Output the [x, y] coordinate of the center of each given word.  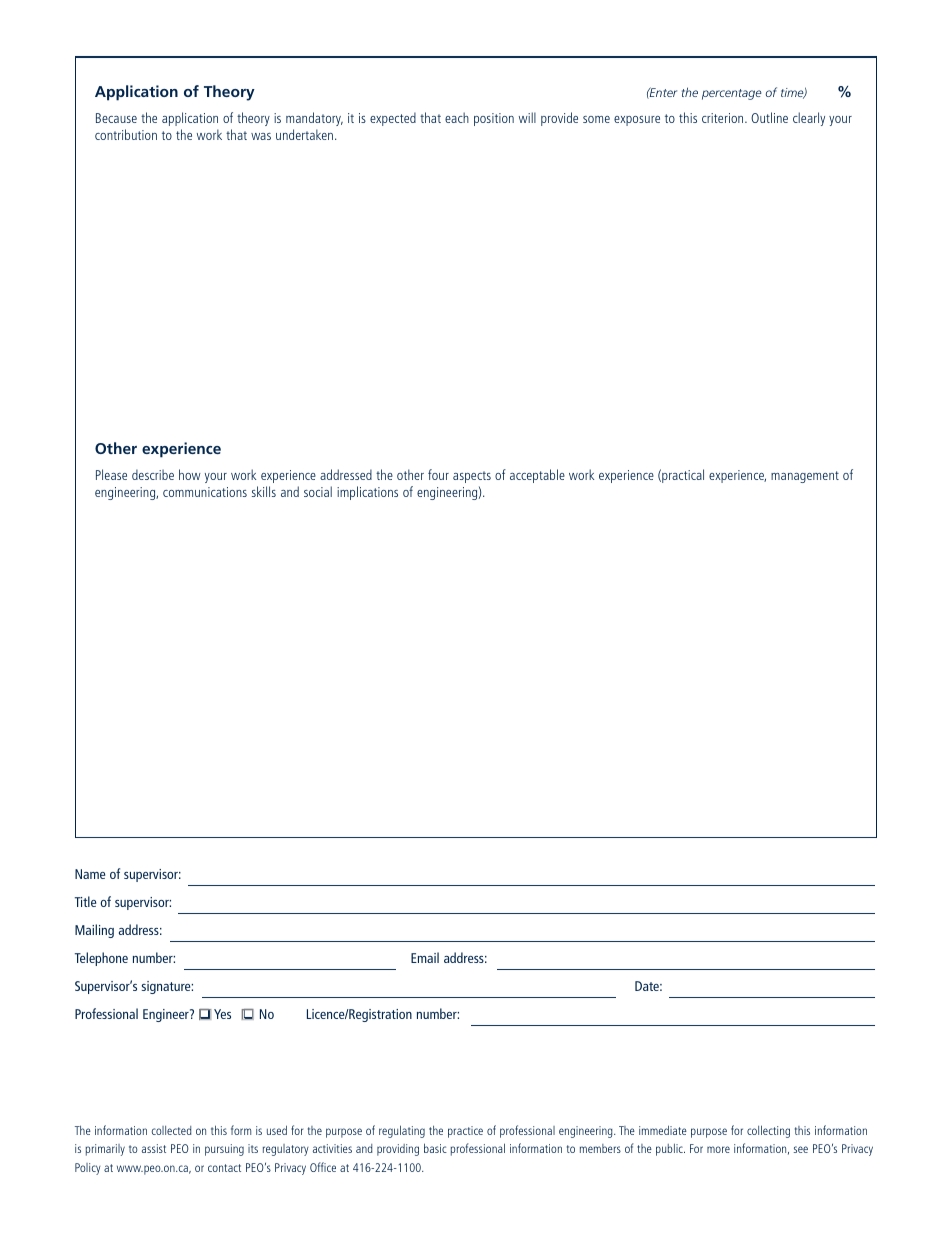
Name [90, 874]
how [190, 474]
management [805, 477]
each [457, 117]
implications [367, 493]
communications [205, 492]
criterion [724, 118]
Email [425, 957]
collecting [768, 1131]
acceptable [537, 476]
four [438, 474]
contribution [126, 134]
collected [172, 1130]
